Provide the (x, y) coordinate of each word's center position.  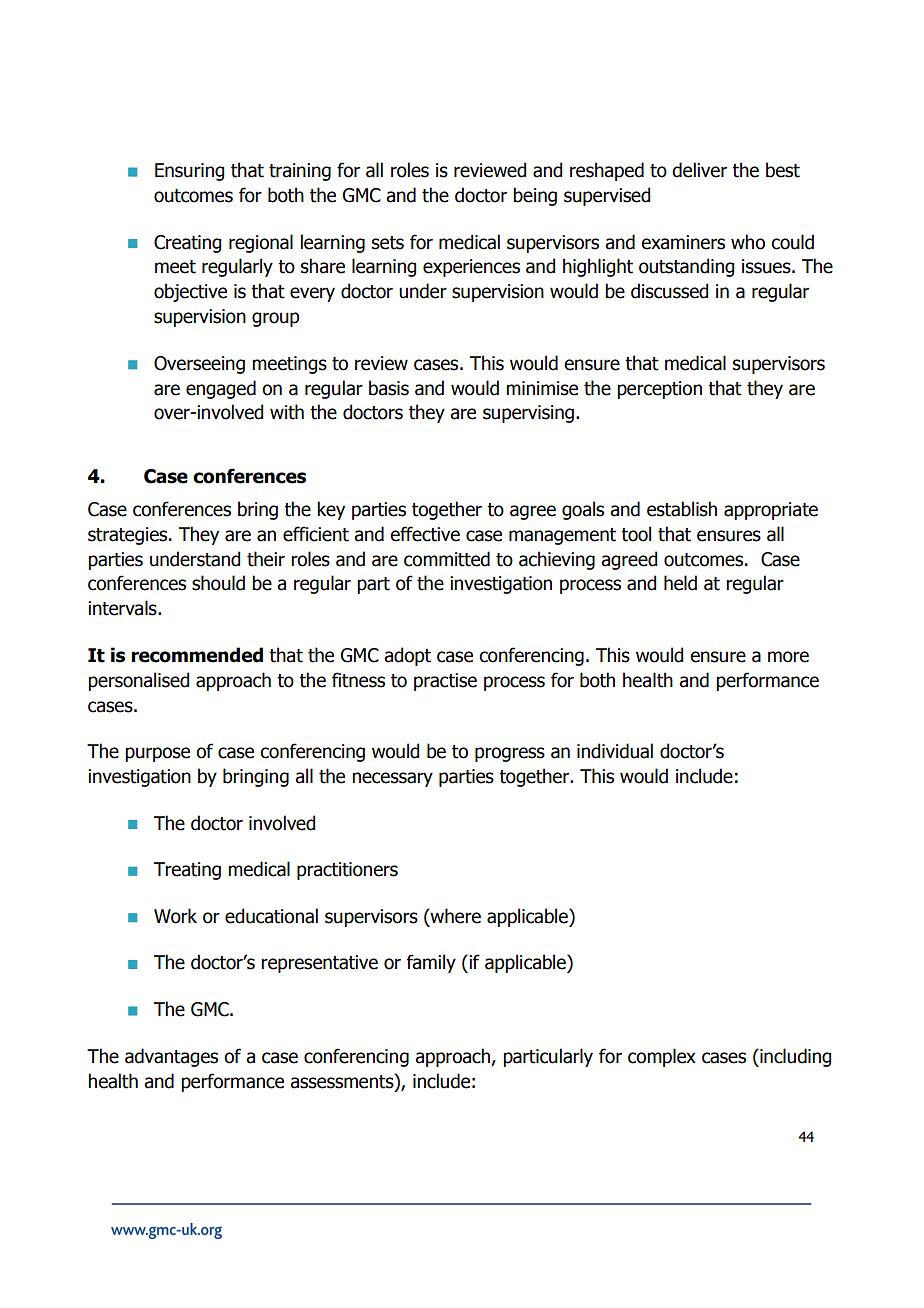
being (535, 196)
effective (425, 534)
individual (615, 751)
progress (510, 754)
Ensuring (189, 172)
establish (682, 509)
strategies (129, 536)
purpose (157, 754)
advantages (171, 1057)
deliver (699, 170)
